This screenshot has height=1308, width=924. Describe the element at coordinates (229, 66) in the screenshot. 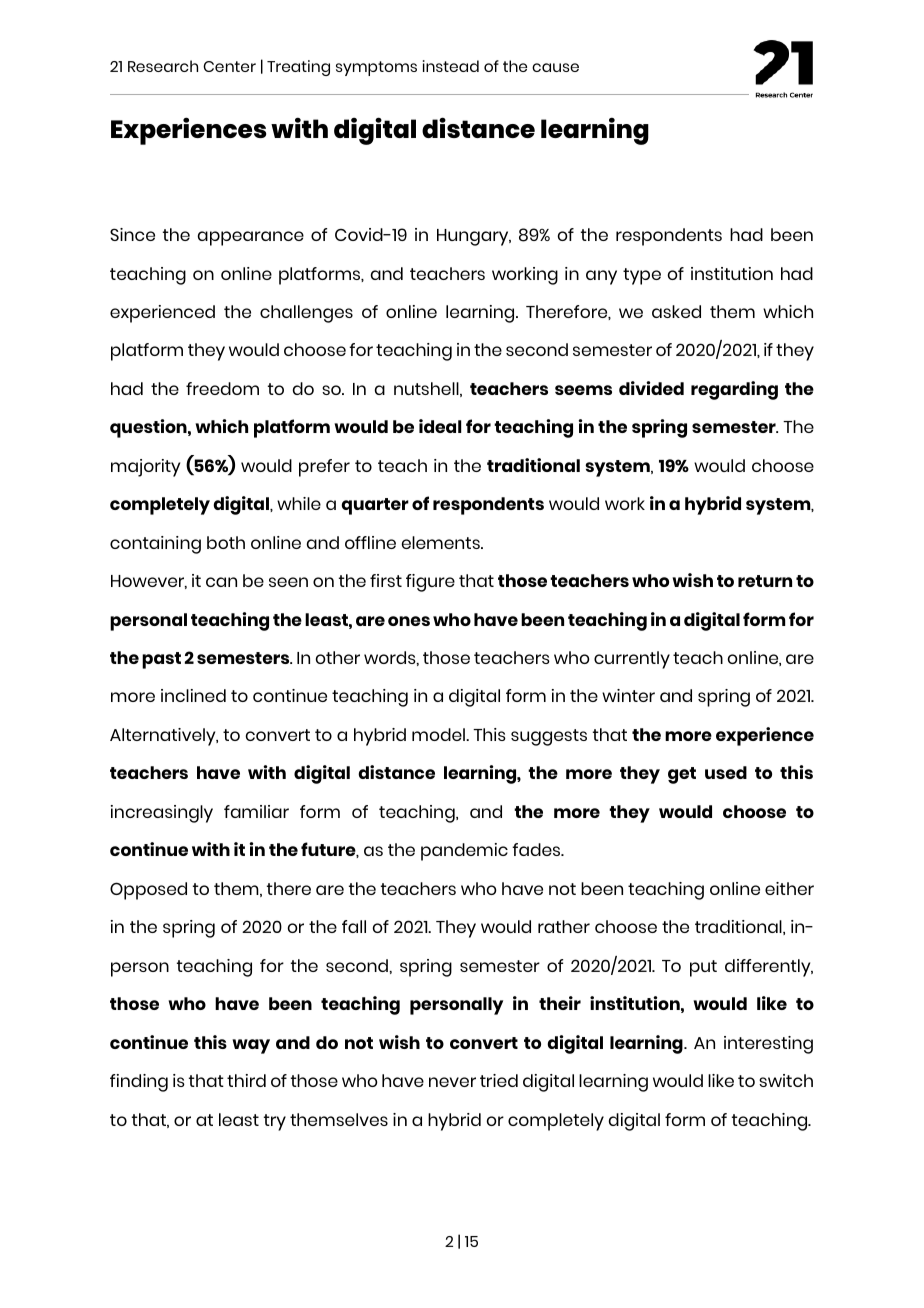

I see `Center` at that location.
